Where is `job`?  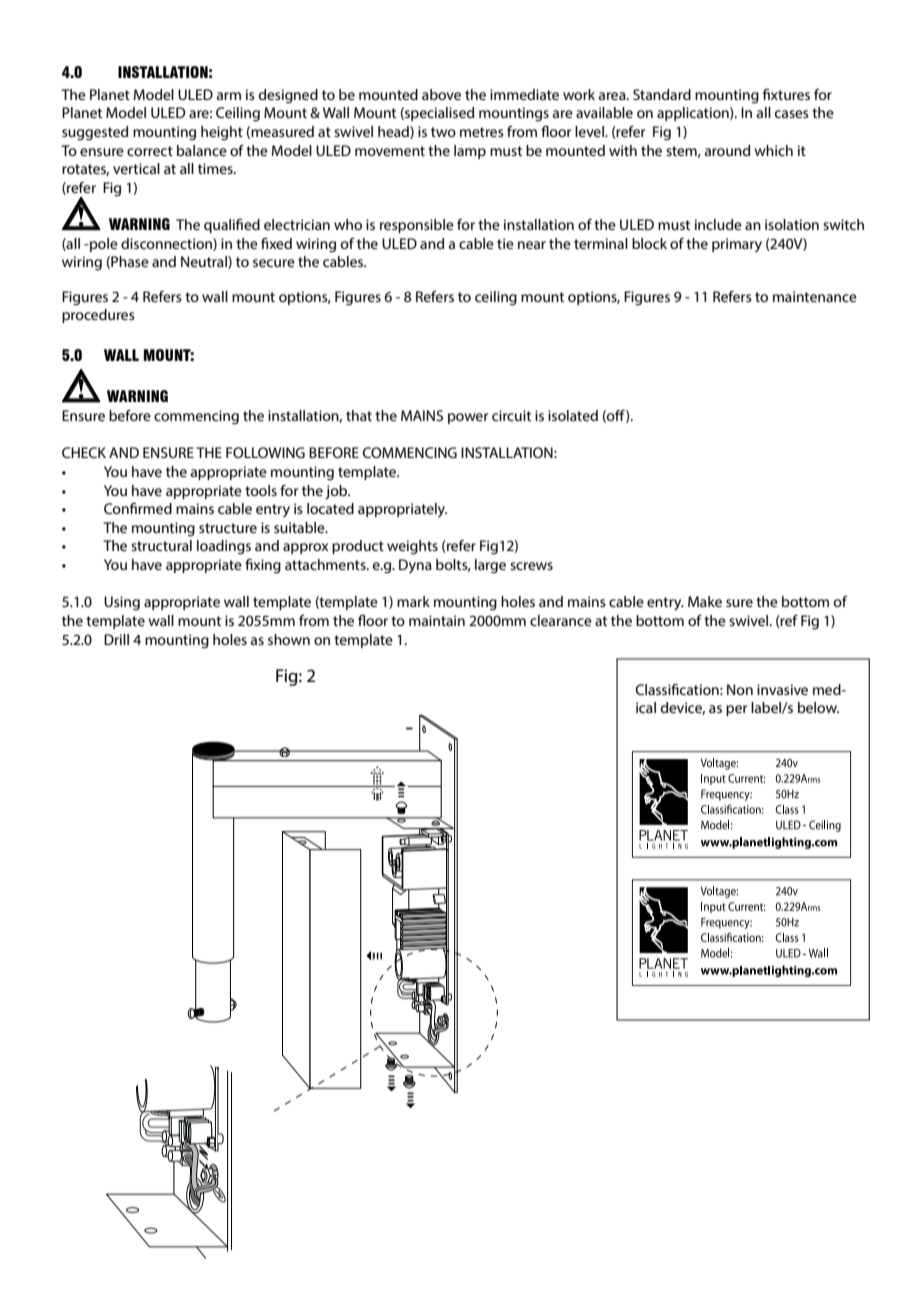 job is located at coordinates (337, 492).
